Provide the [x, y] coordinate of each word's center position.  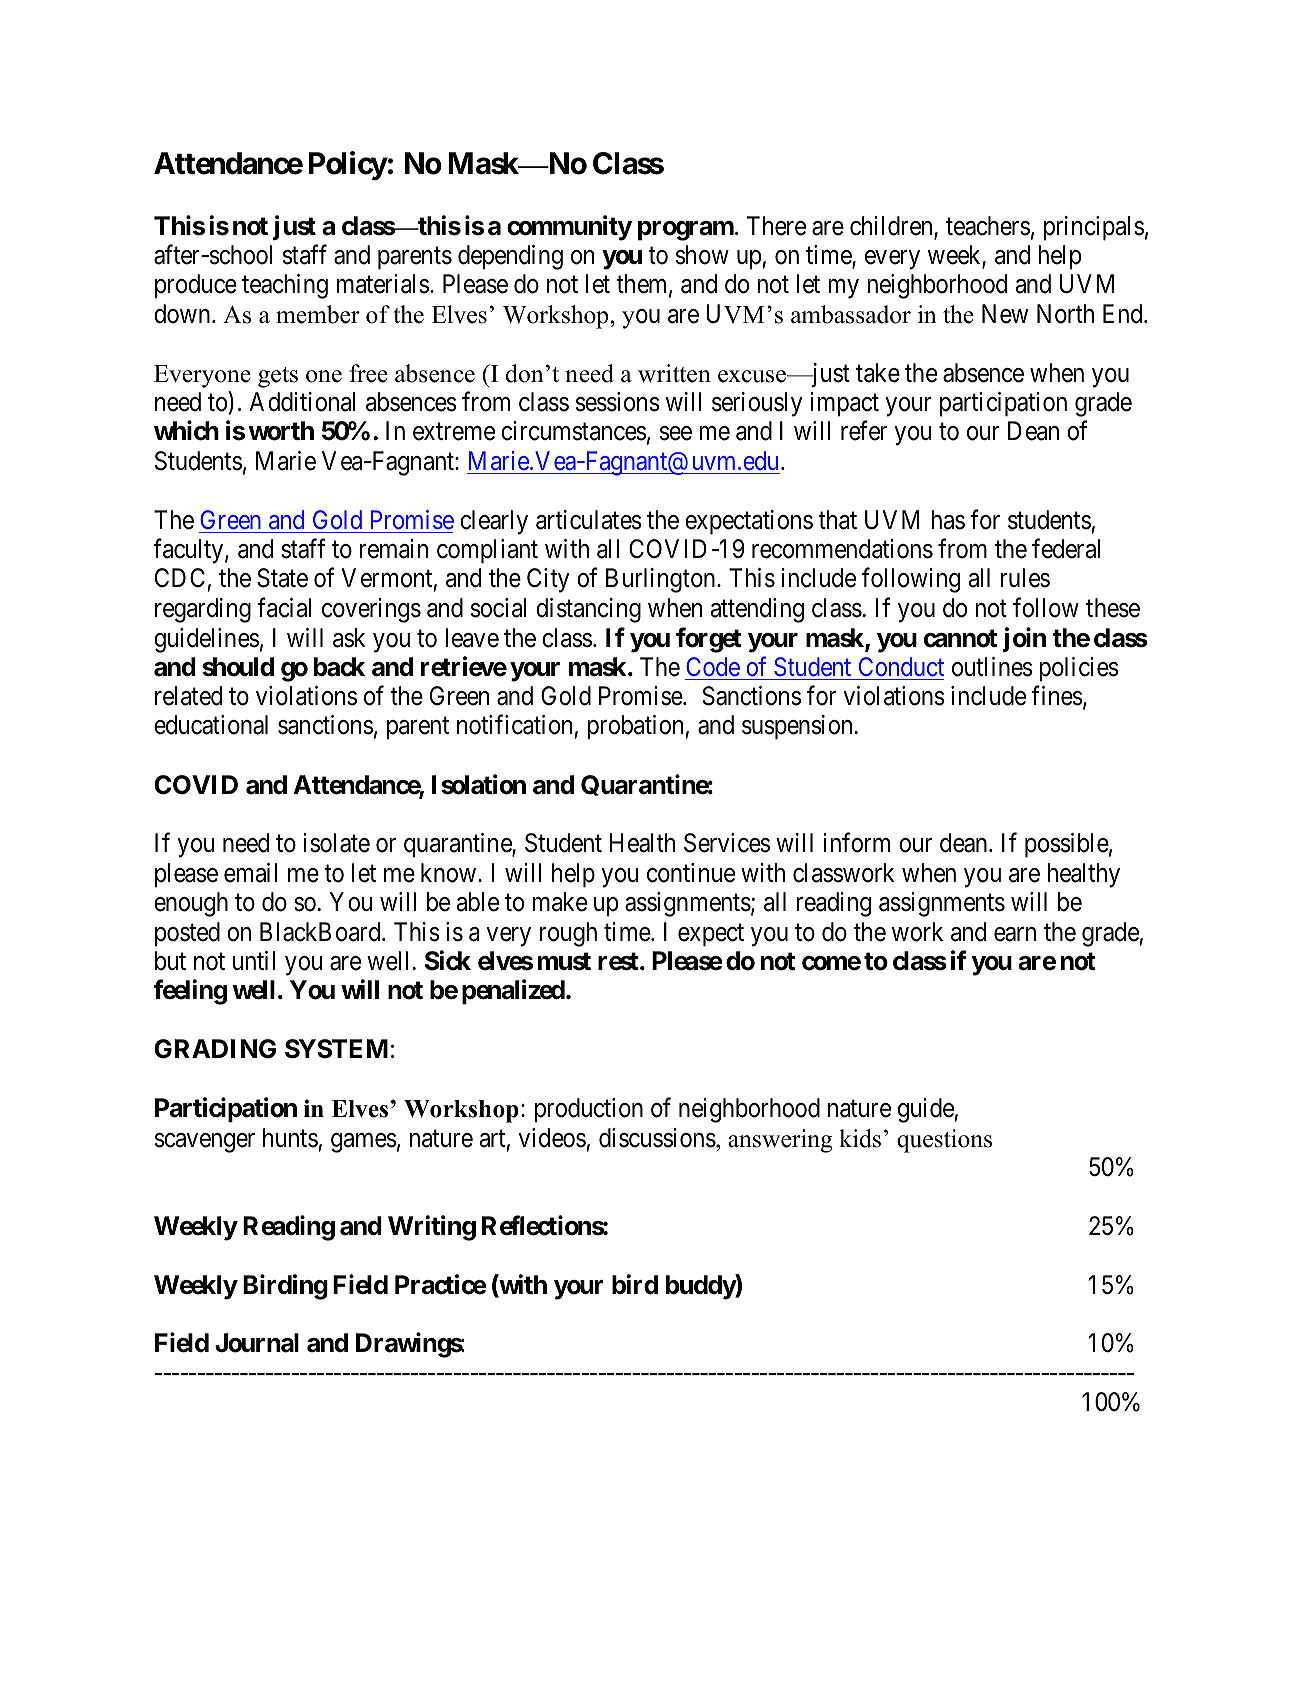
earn [1015, 934]
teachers [988, 226]
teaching [285, 286]
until [254, 960]
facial [284, 608]
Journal [257, 1343]
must [564, 961]
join [1024, 640]
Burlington [662, 580]
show [702, 255]
